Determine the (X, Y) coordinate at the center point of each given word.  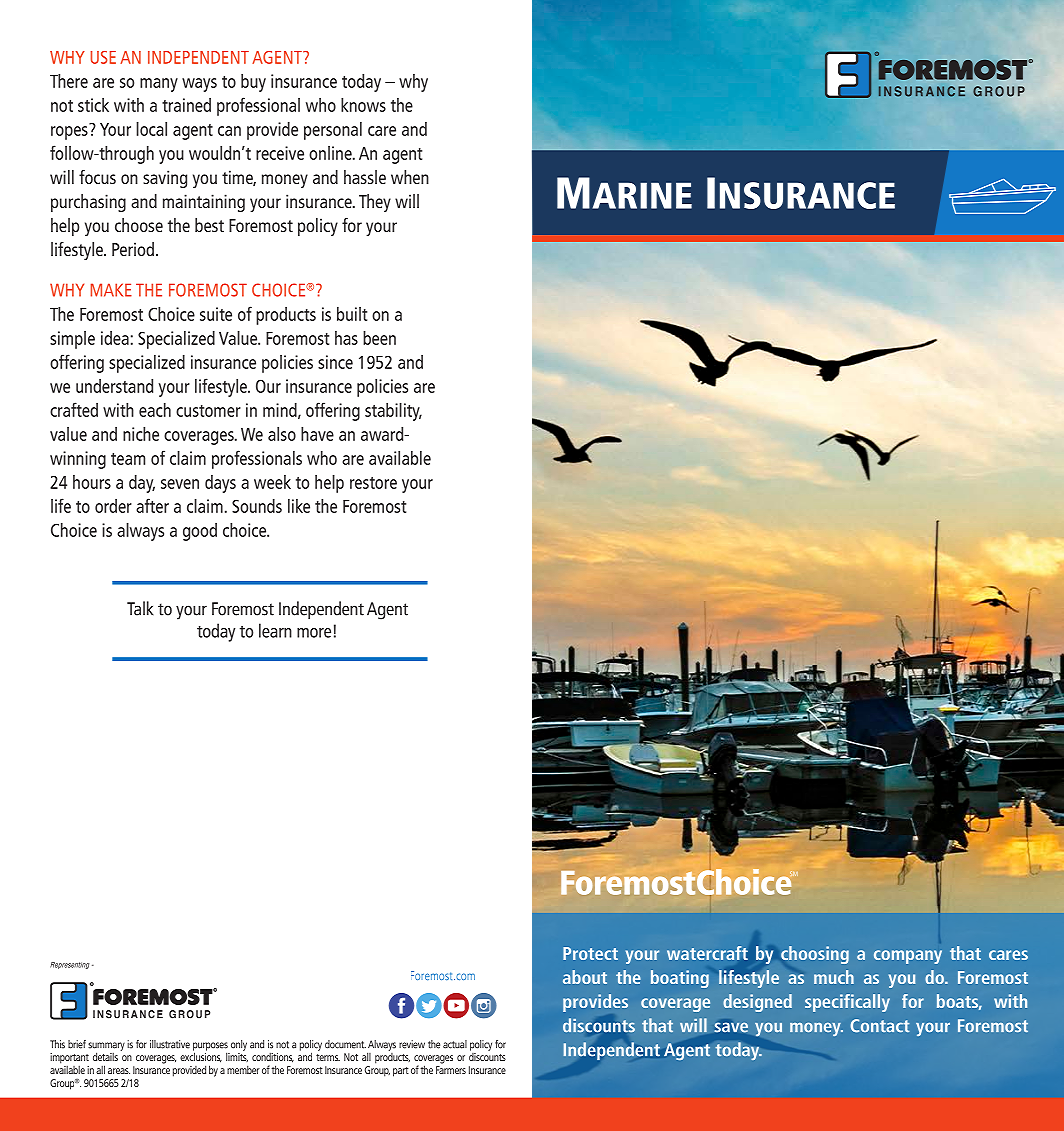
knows (363, 105)
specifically (847, 1003)
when (410, 177)
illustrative (170, 1044)
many (159, 85)
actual (455, 1044)
